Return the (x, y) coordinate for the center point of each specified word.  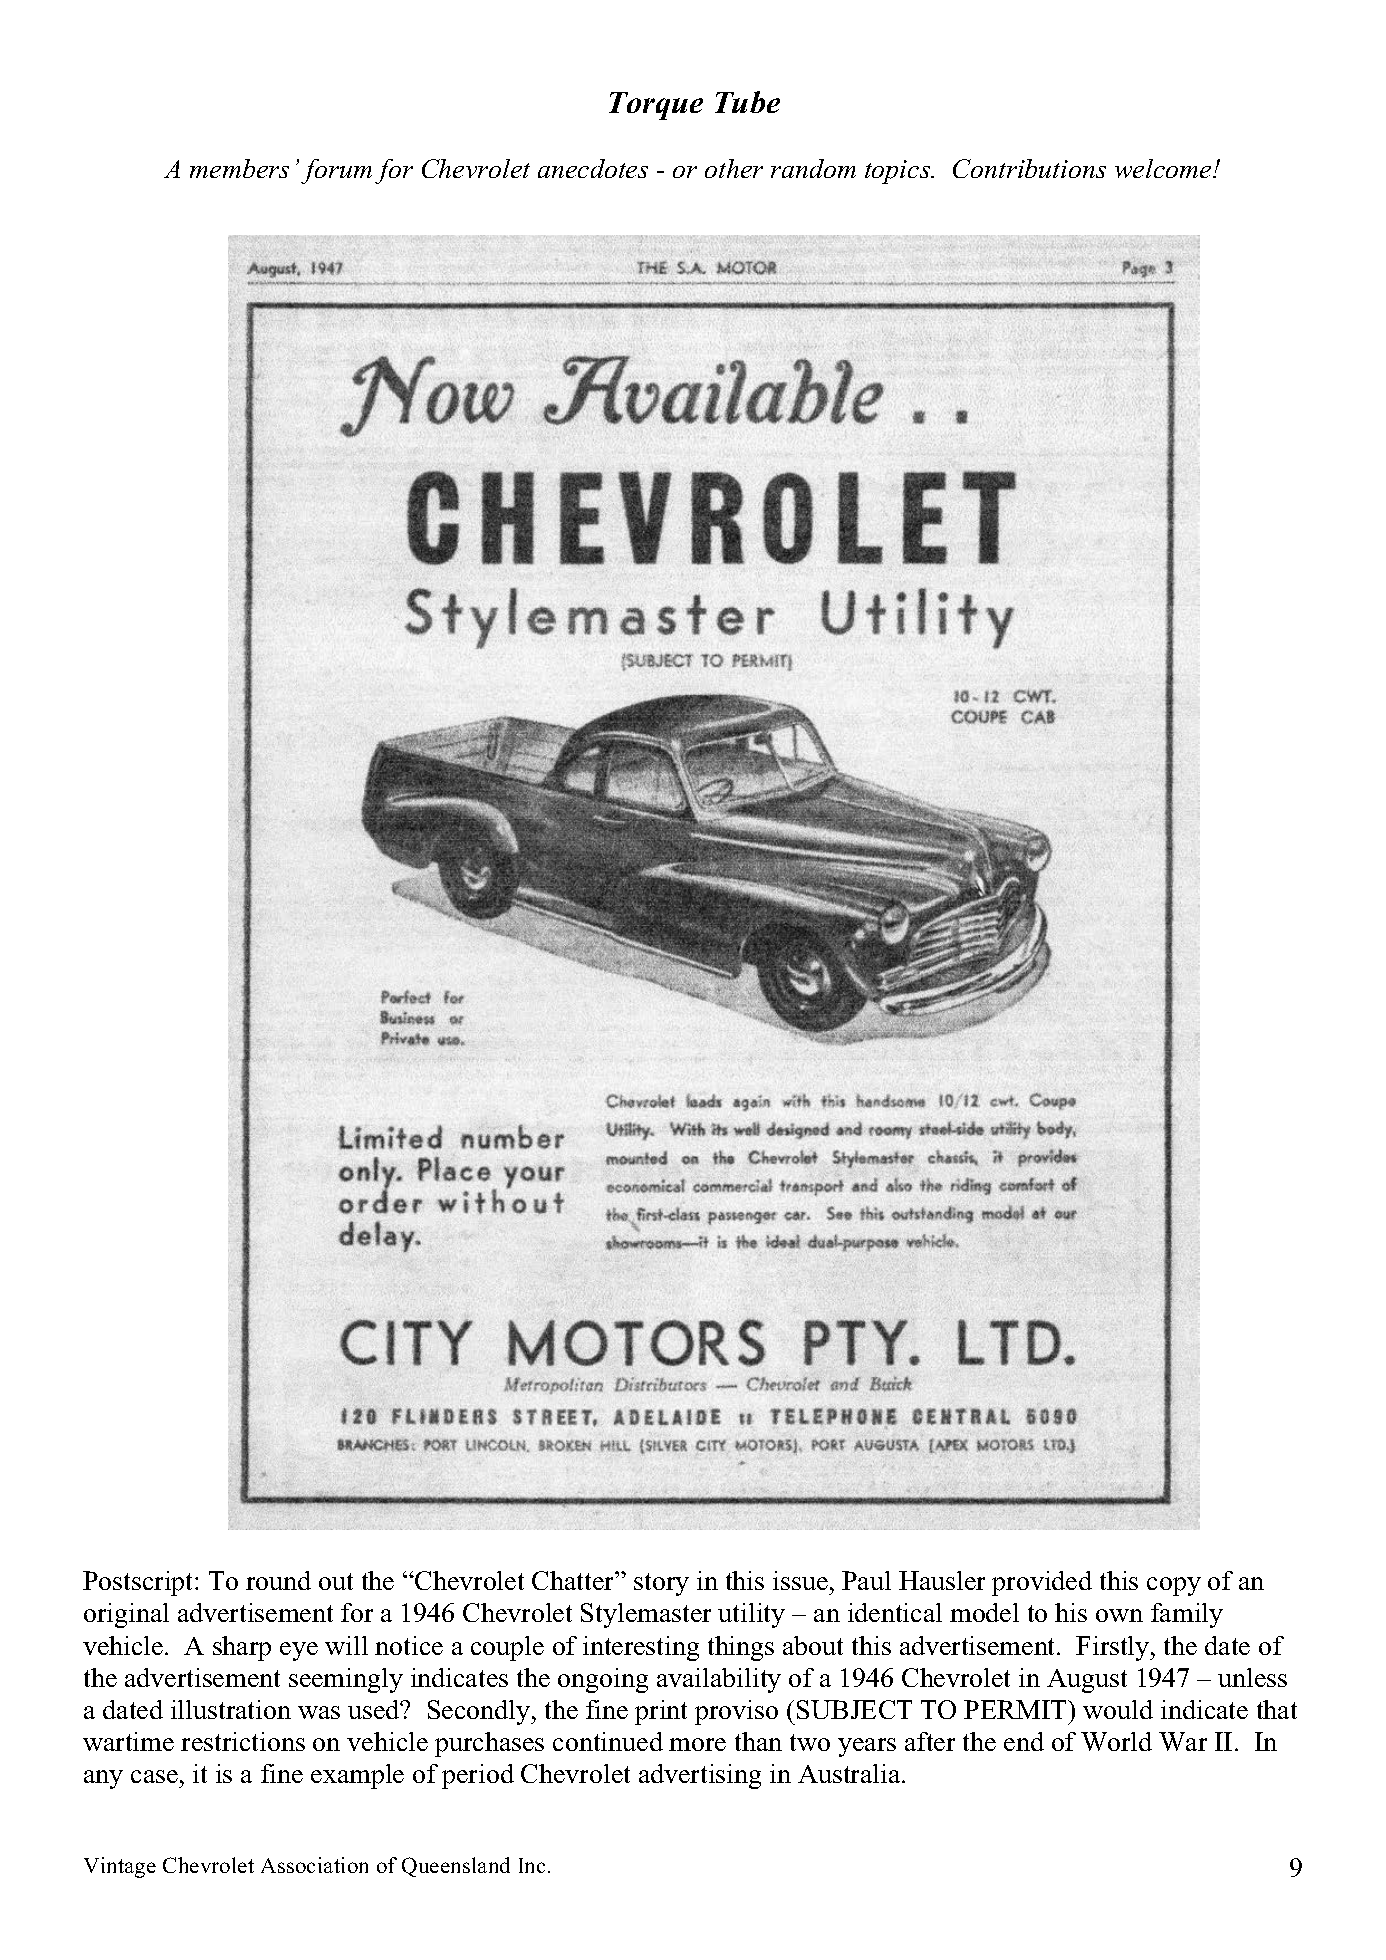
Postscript (139, 1583)
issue (800, 1580)
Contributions (1029, 168)
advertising (700, 1776)
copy (1174, 1586)
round (278, 1580)
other (734, 168)
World (1116, 1741)
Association (314, 1865)
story (661, 1584)
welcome (1164, 168)
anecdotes (593, 168)
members (239, 168)
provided (1042, 1583)
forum (336, 171)
